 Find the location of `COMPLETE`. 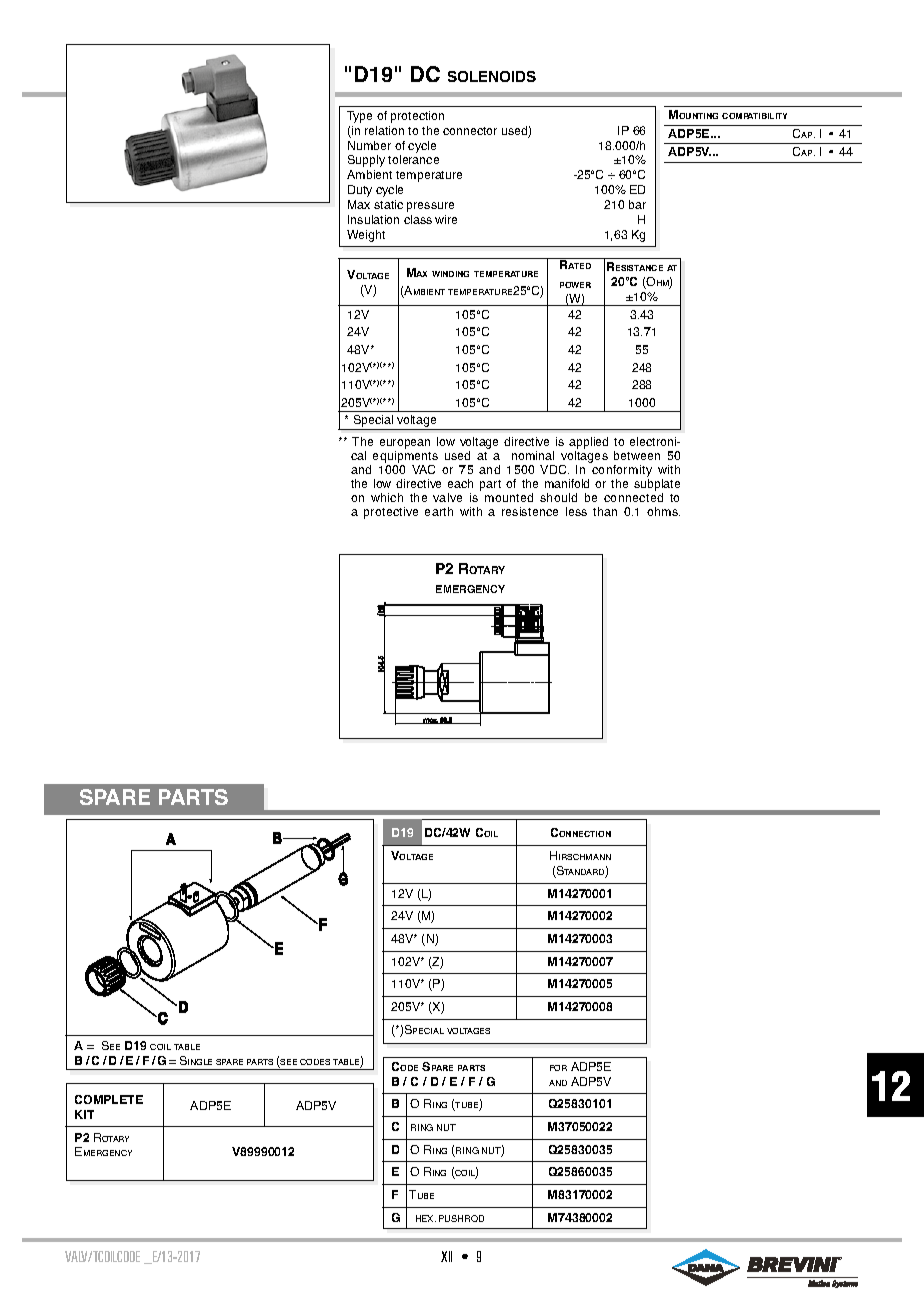

COMPLETE is located at coordinates (109, 1099).
